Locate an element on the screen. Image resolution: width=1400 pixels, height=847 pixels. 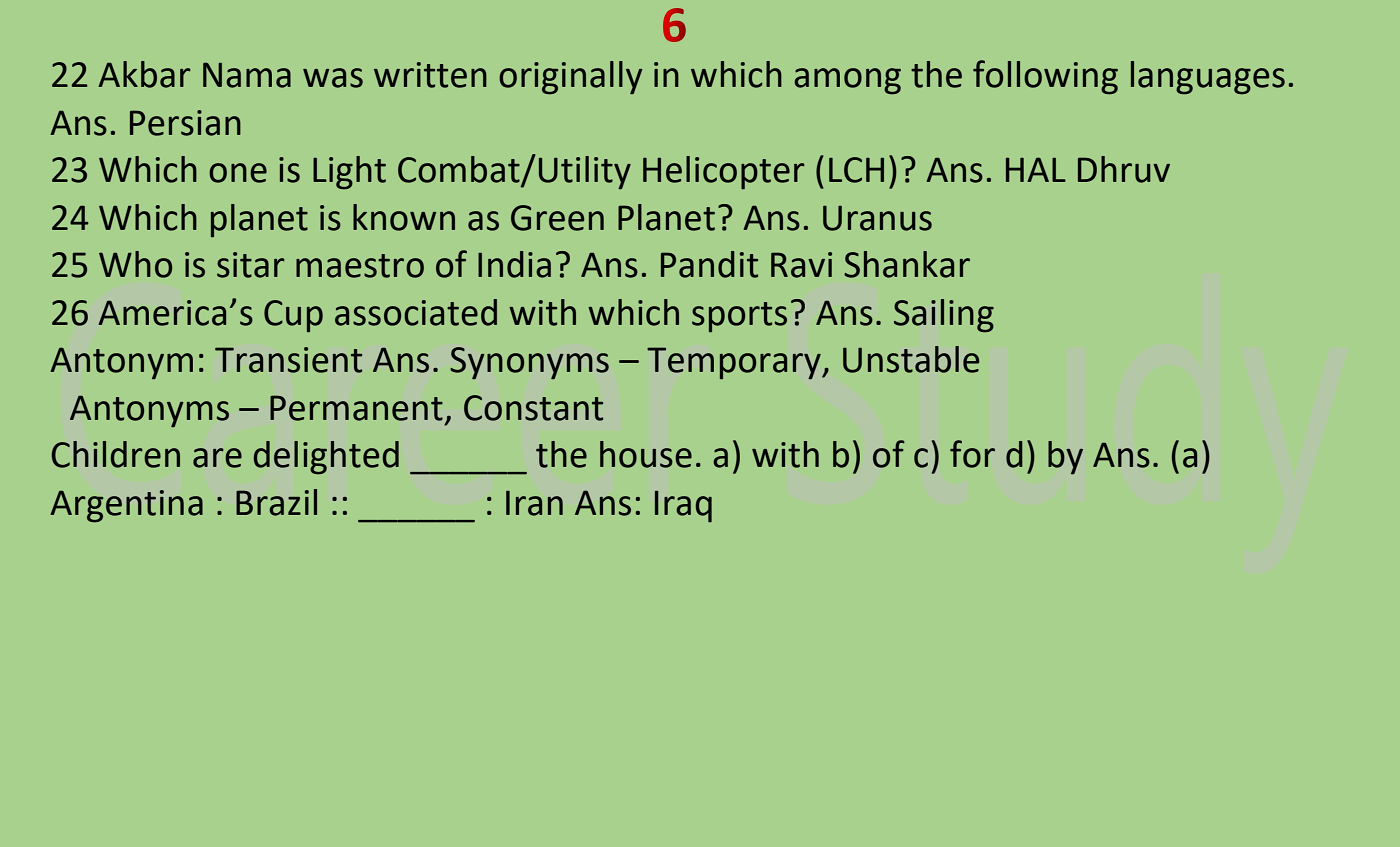
Helicopter is located at coordinates (724, 173).
